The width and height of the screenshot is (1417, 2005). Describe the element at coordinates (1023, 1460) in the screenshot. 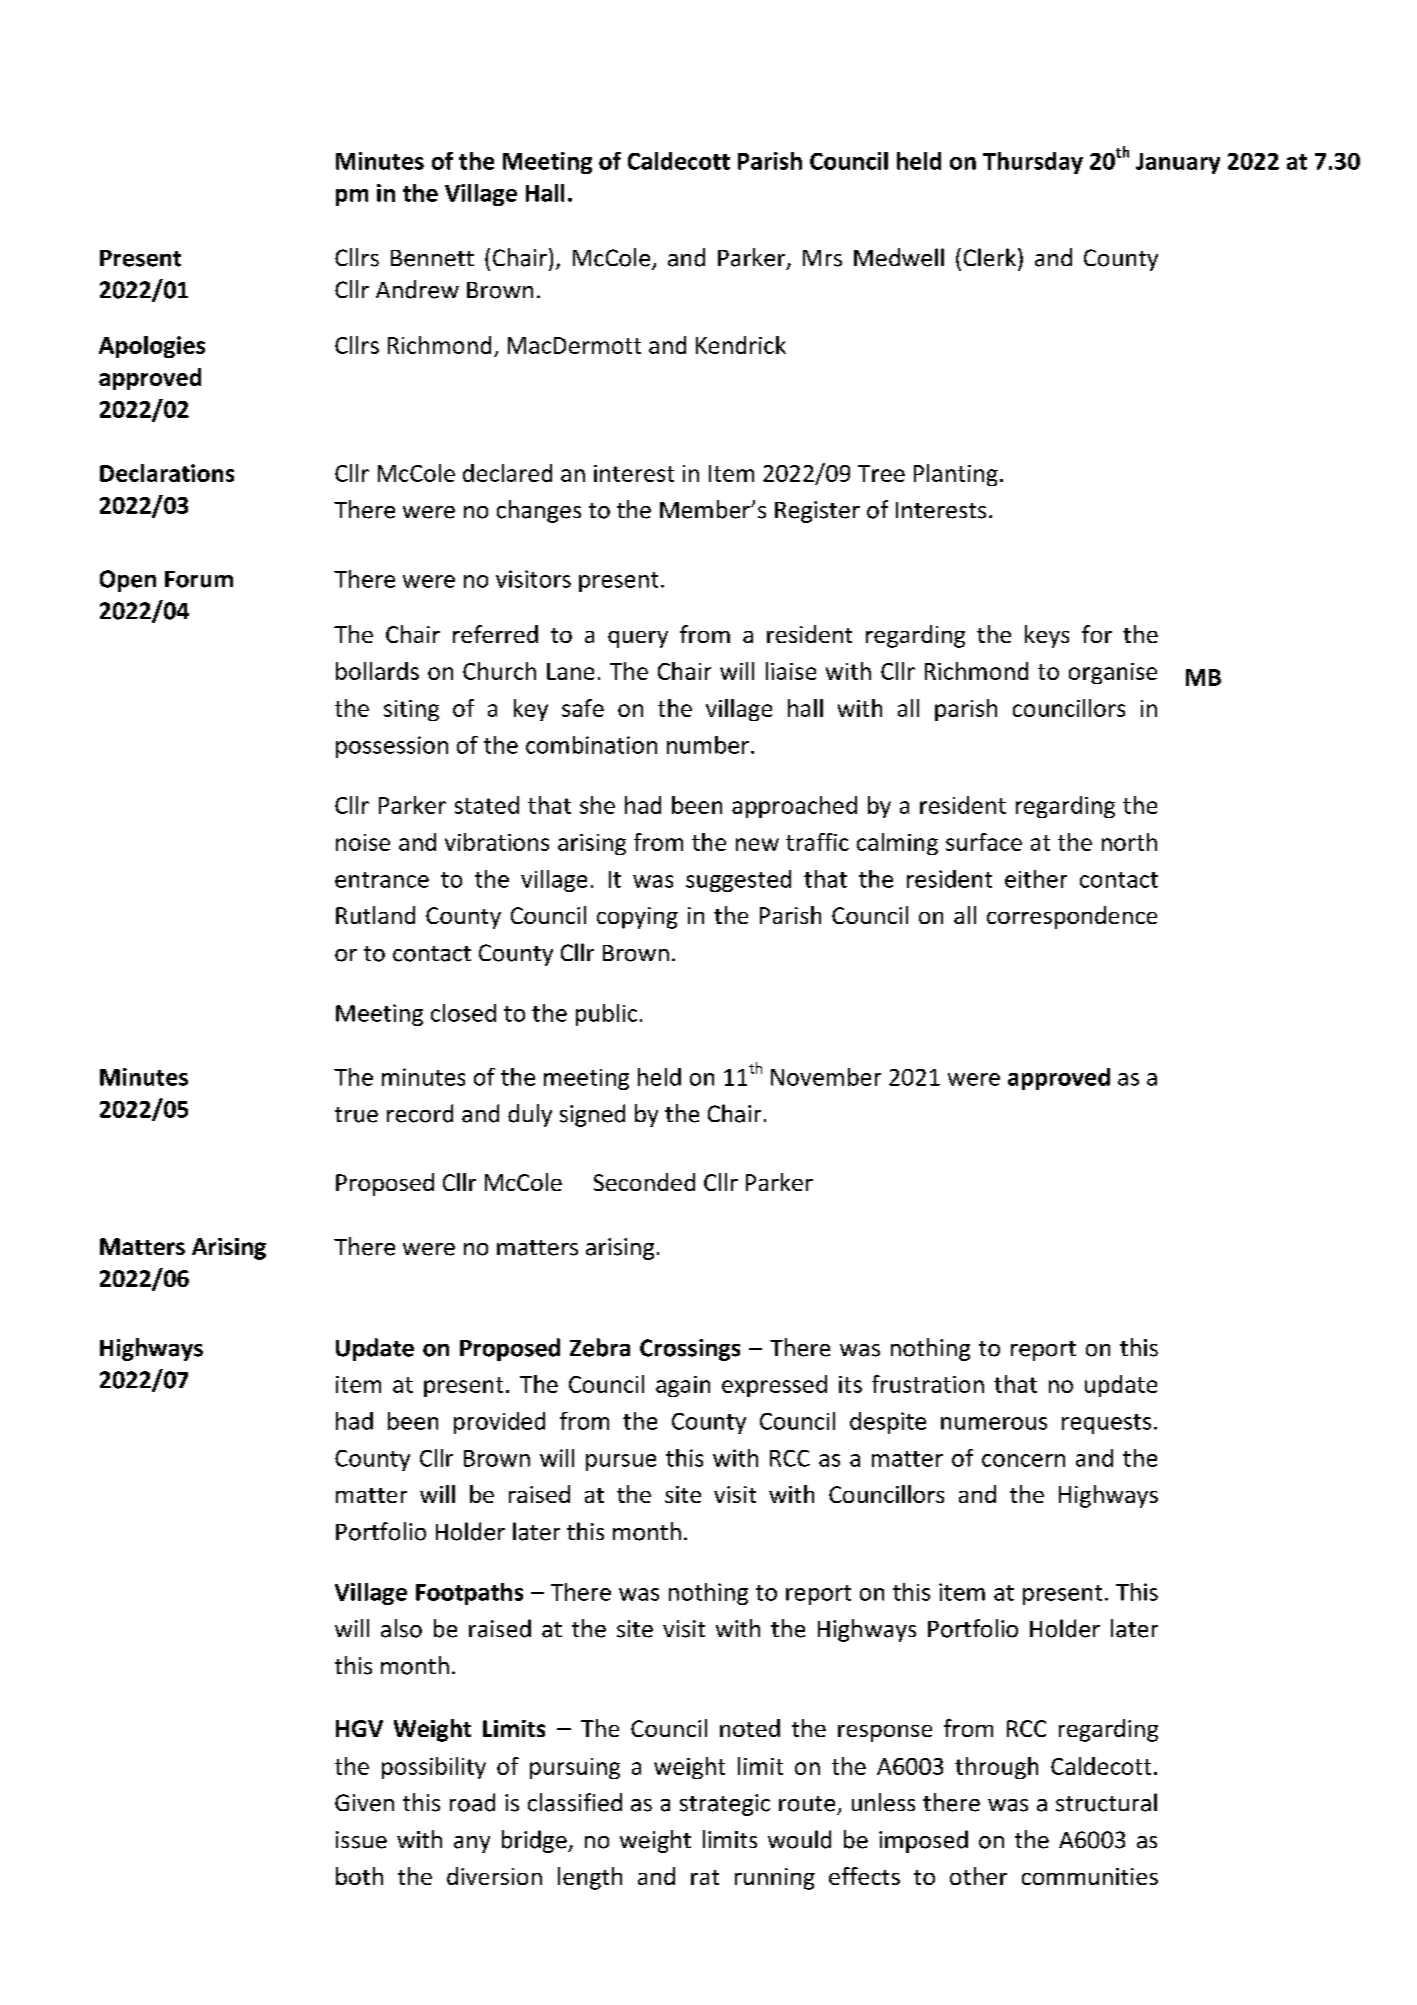

I see `concern` at that location.
